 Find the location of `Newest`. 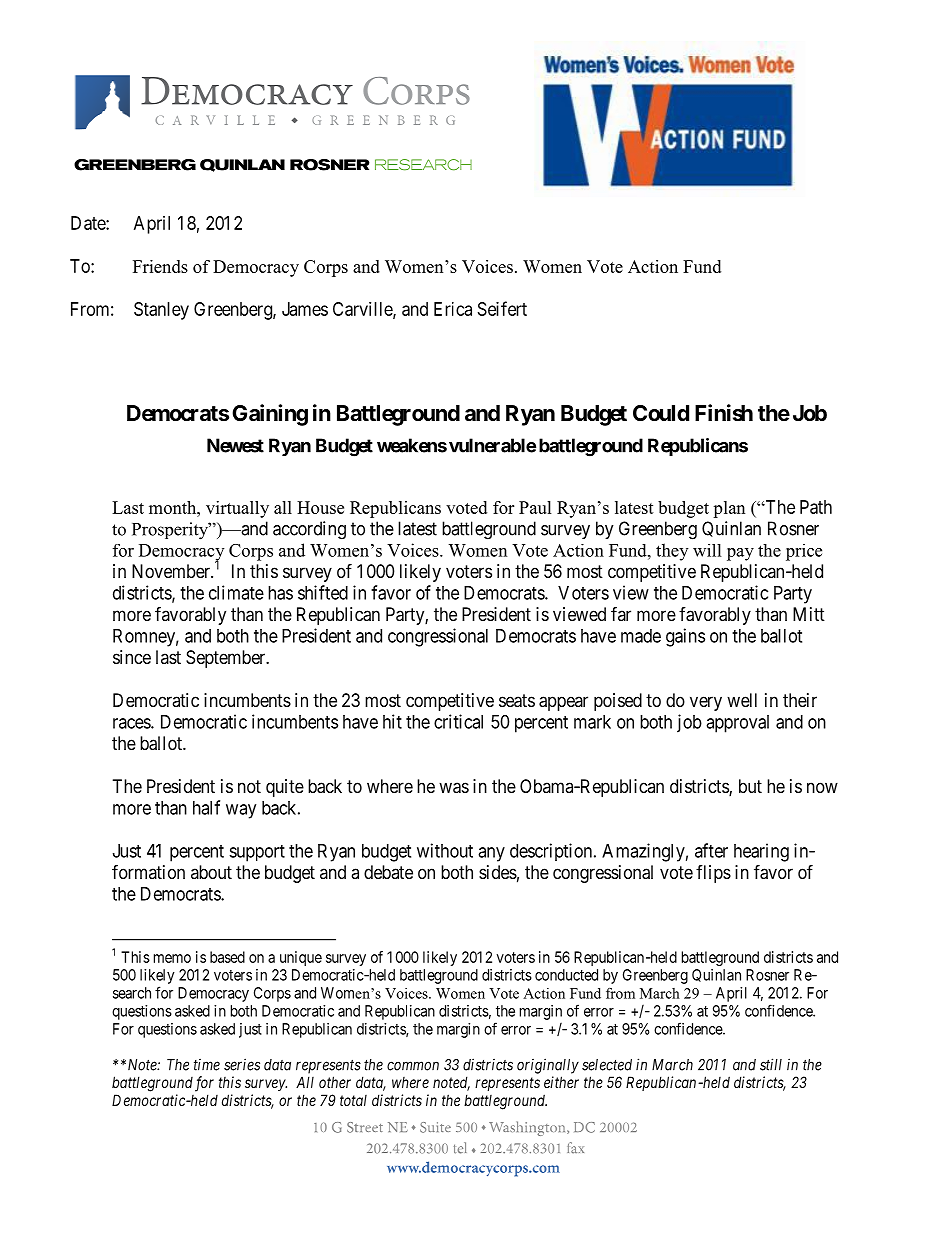

Newest is located at coordinates (235, 445).
